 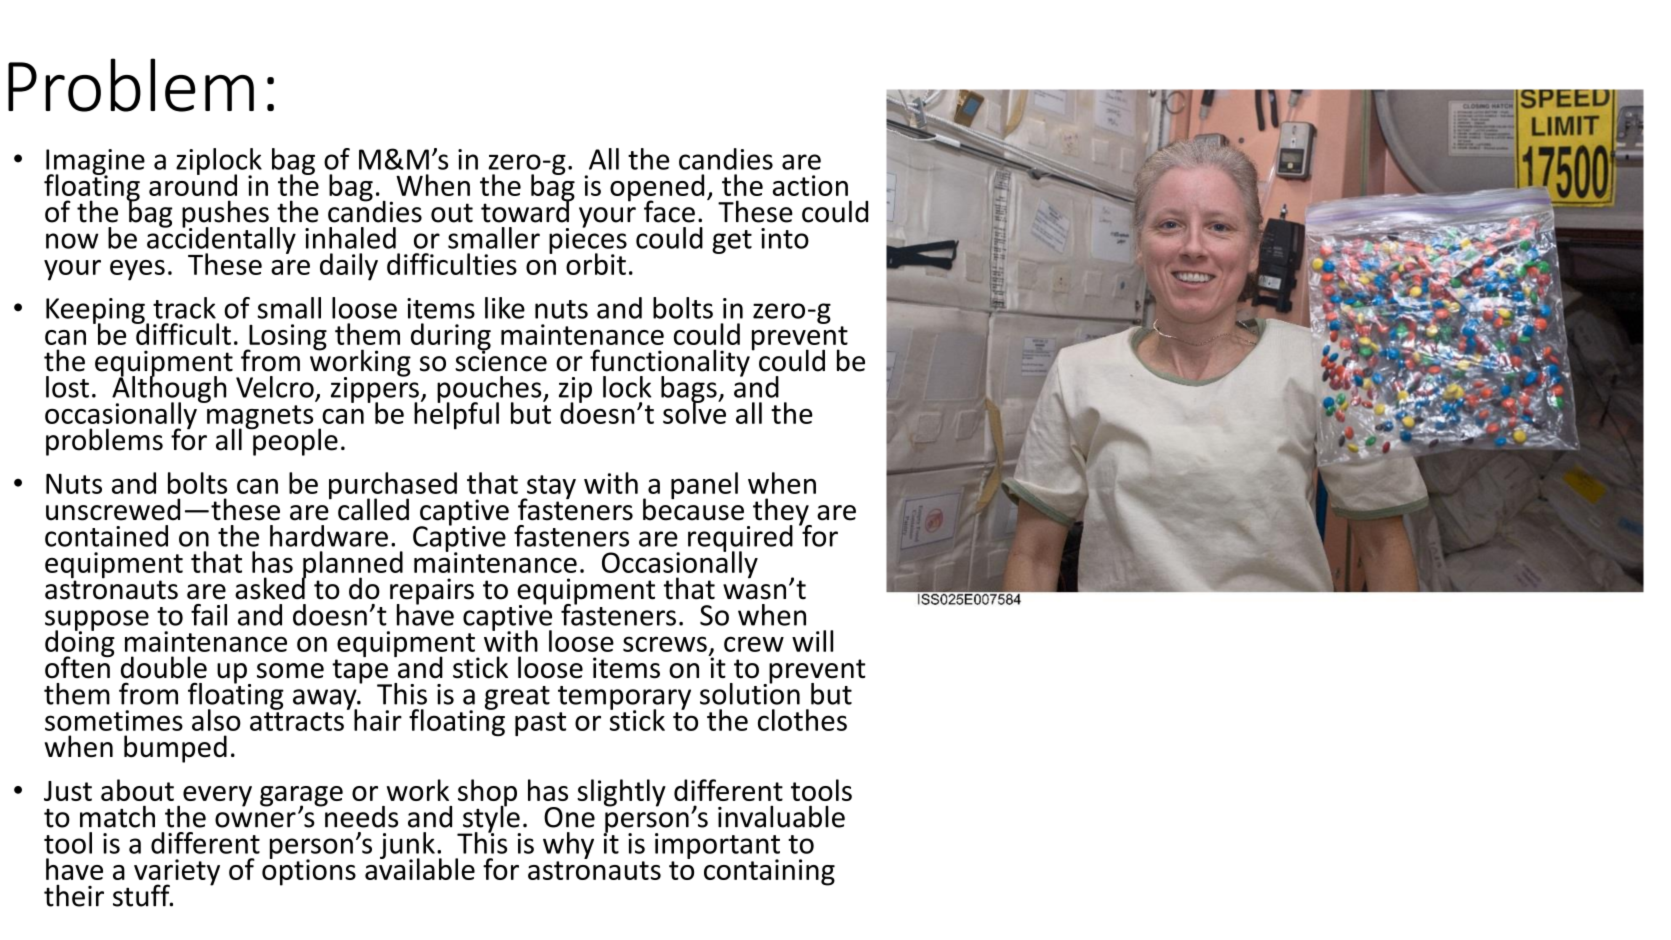 What do you see at coordinates (193, 184) in the screenshot?
I see `around` at bounding box center [193, 184].
